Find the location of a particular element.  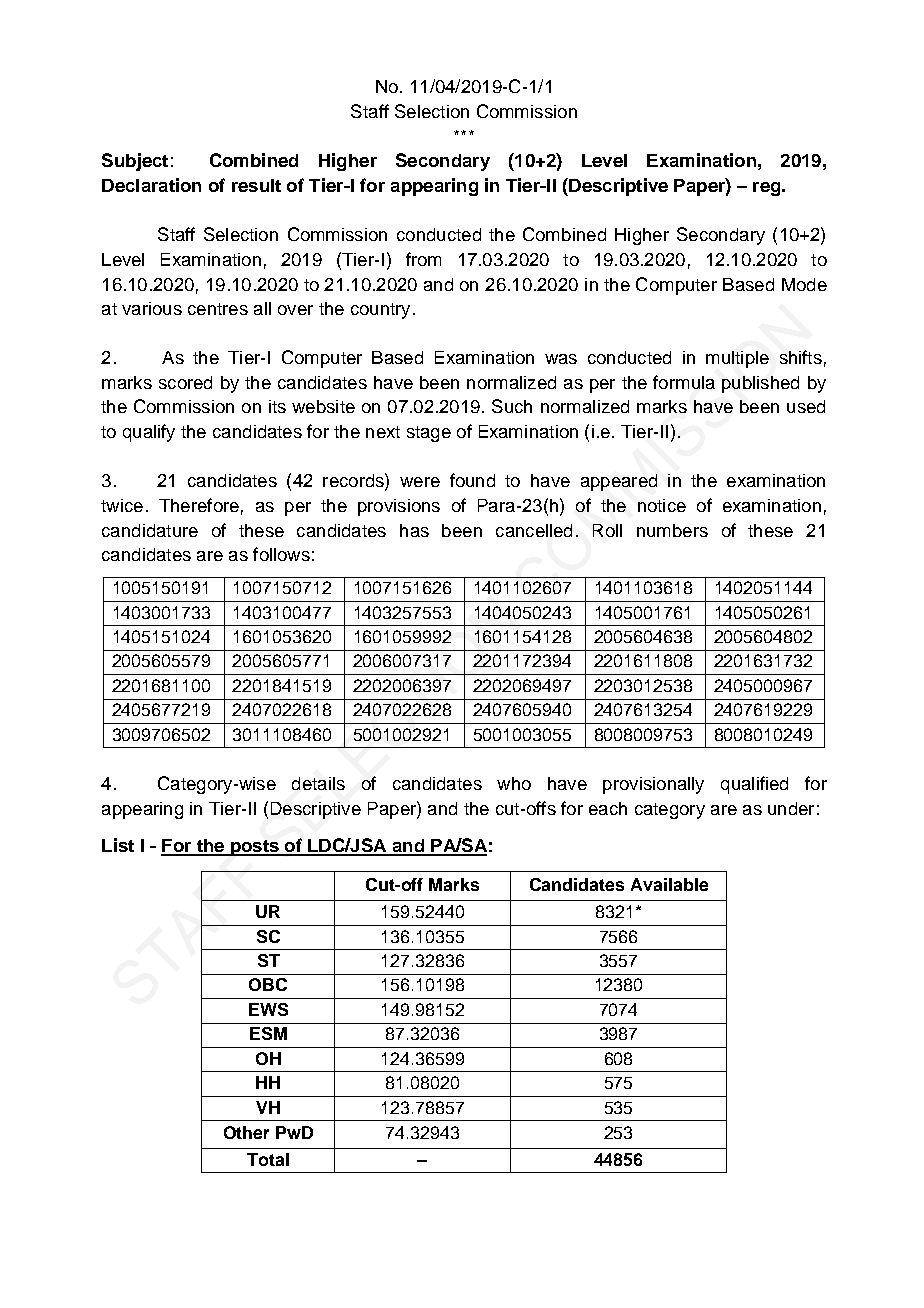

reg is located at coordinates (768, 189).
